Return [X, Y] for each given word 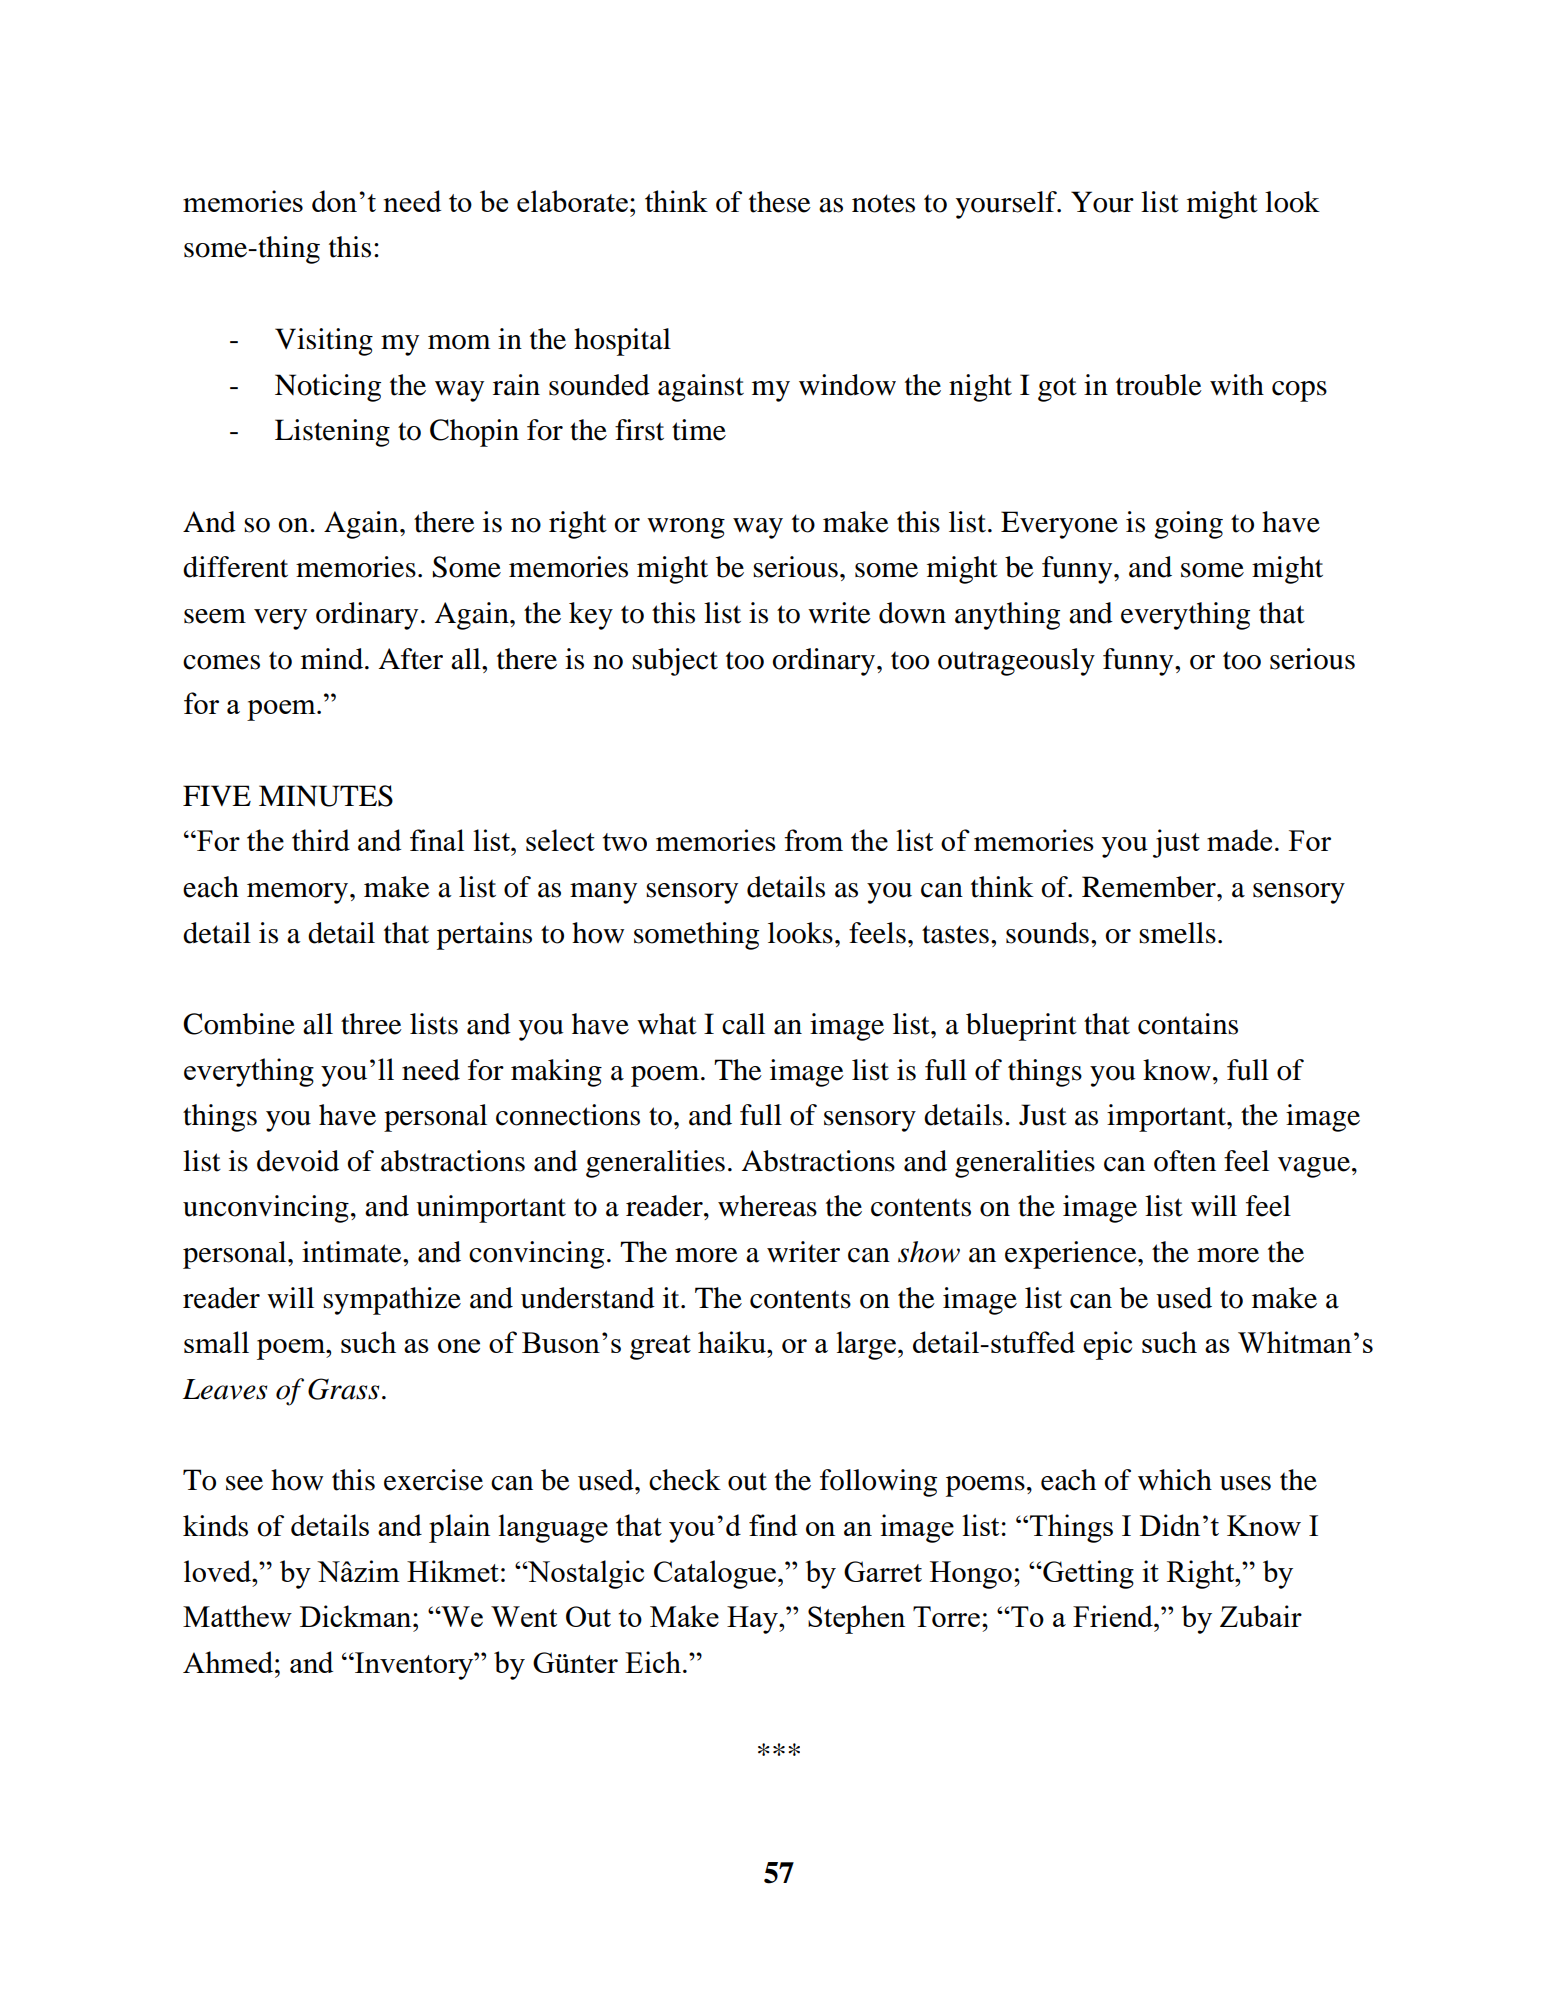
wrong [686, 528]
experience [1072, 1255]
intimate [353, 1252]
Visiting [324, 342]
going [1188, 525]
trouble [1159, 385]
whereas [767, 1206]
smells [1177, 933]
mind [333, 659]
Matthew [237, 1616]
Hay [753, 1620]
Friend [1114, 1616]
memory [297, 893]
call [743, 1024]
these [780, 202]
